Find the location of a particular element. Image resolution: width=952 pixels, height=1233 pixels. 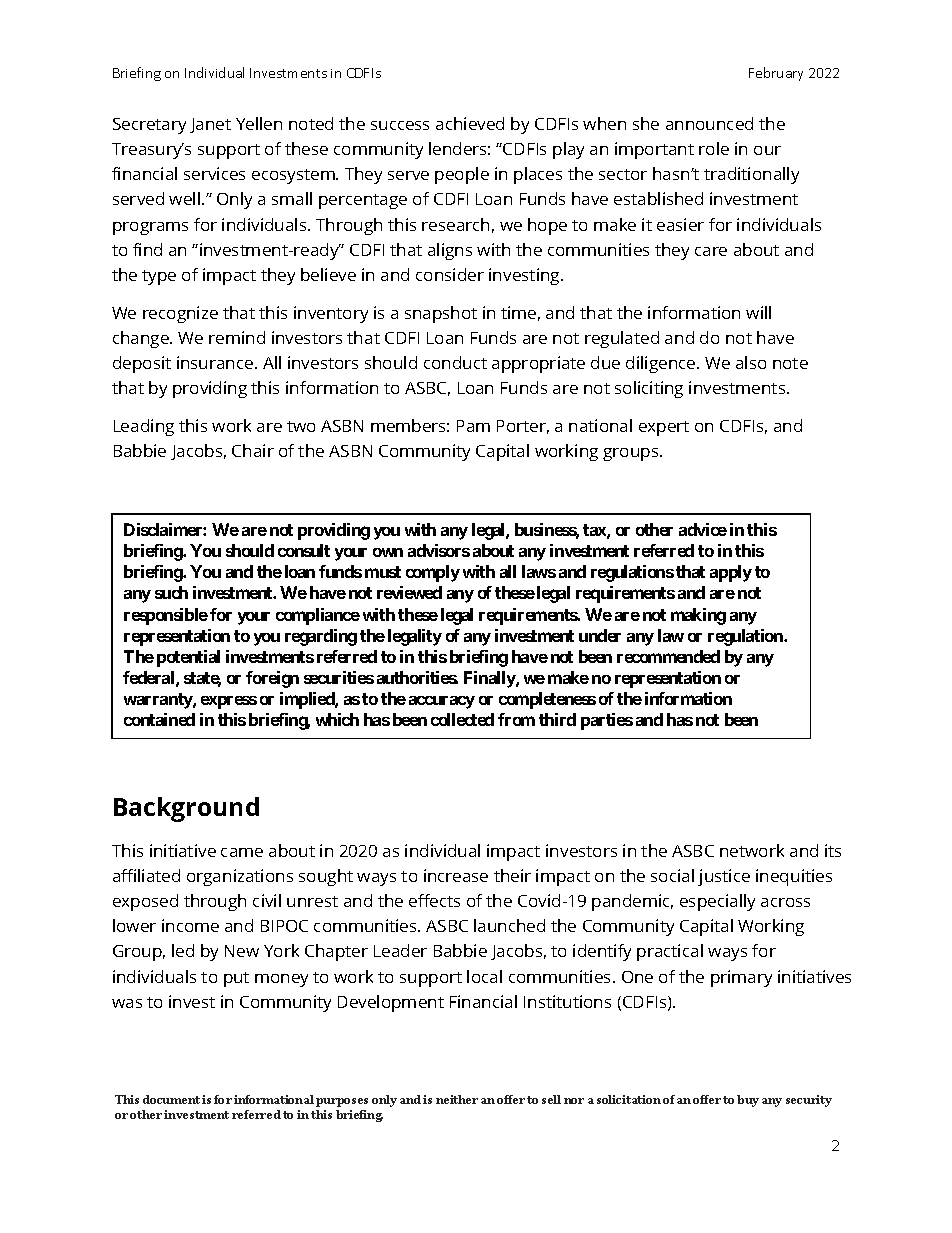

conduct is located at coordinates (455, 362).
